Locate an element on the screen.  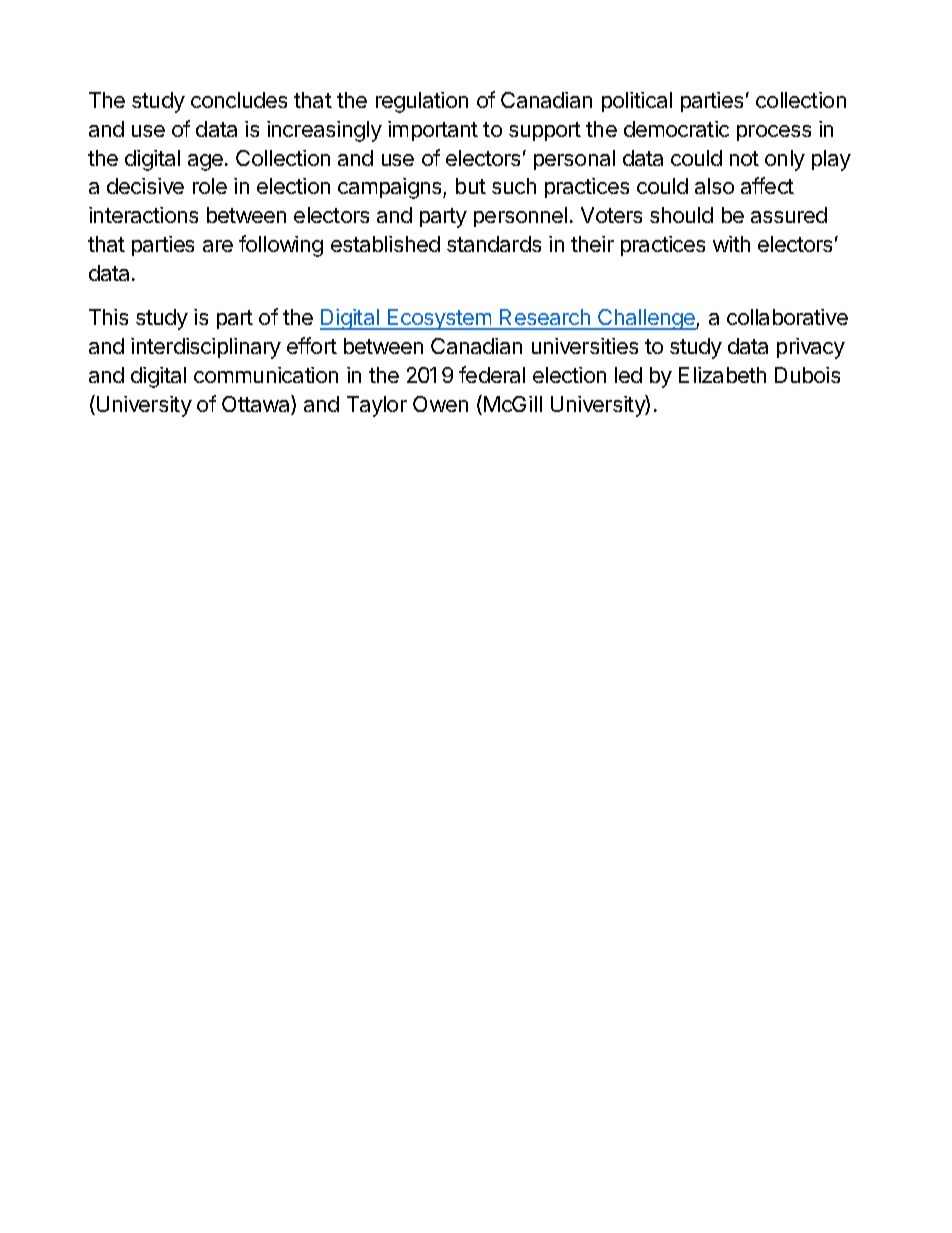
regulation is located at coordinates (422, 102).
